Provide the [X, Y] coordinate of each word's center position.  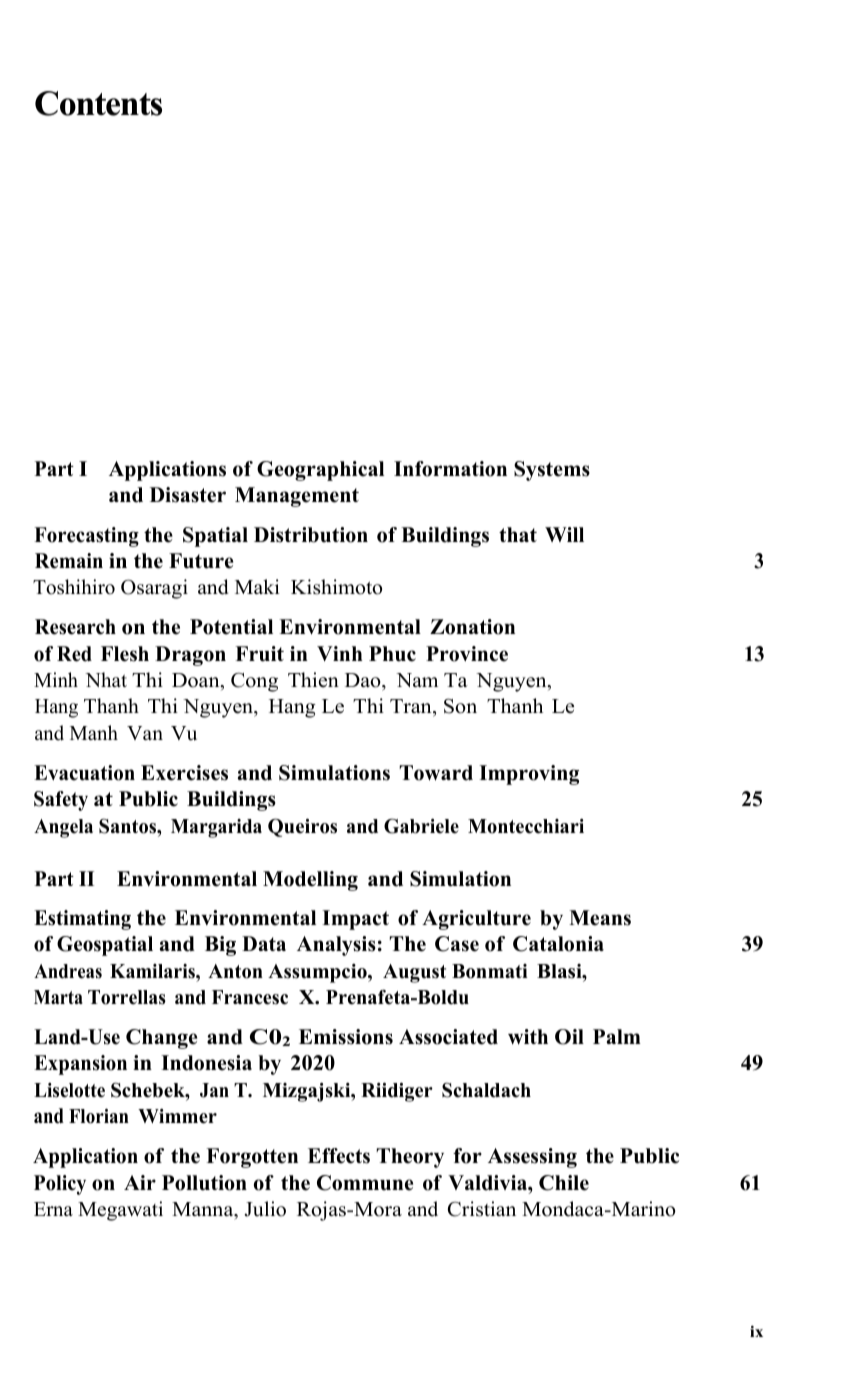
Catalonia [558, 944]
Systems [552, 471]
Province [467, 654]
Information [450, 469]
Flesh [125, 654]
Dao [364, 680]
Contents [98, 103]
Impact [355, 920]
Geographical [320, 471]
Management [297, 497]
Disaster [188, 495]
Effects [339, 1156]
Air [140, 1182]
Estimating [82, 920]
